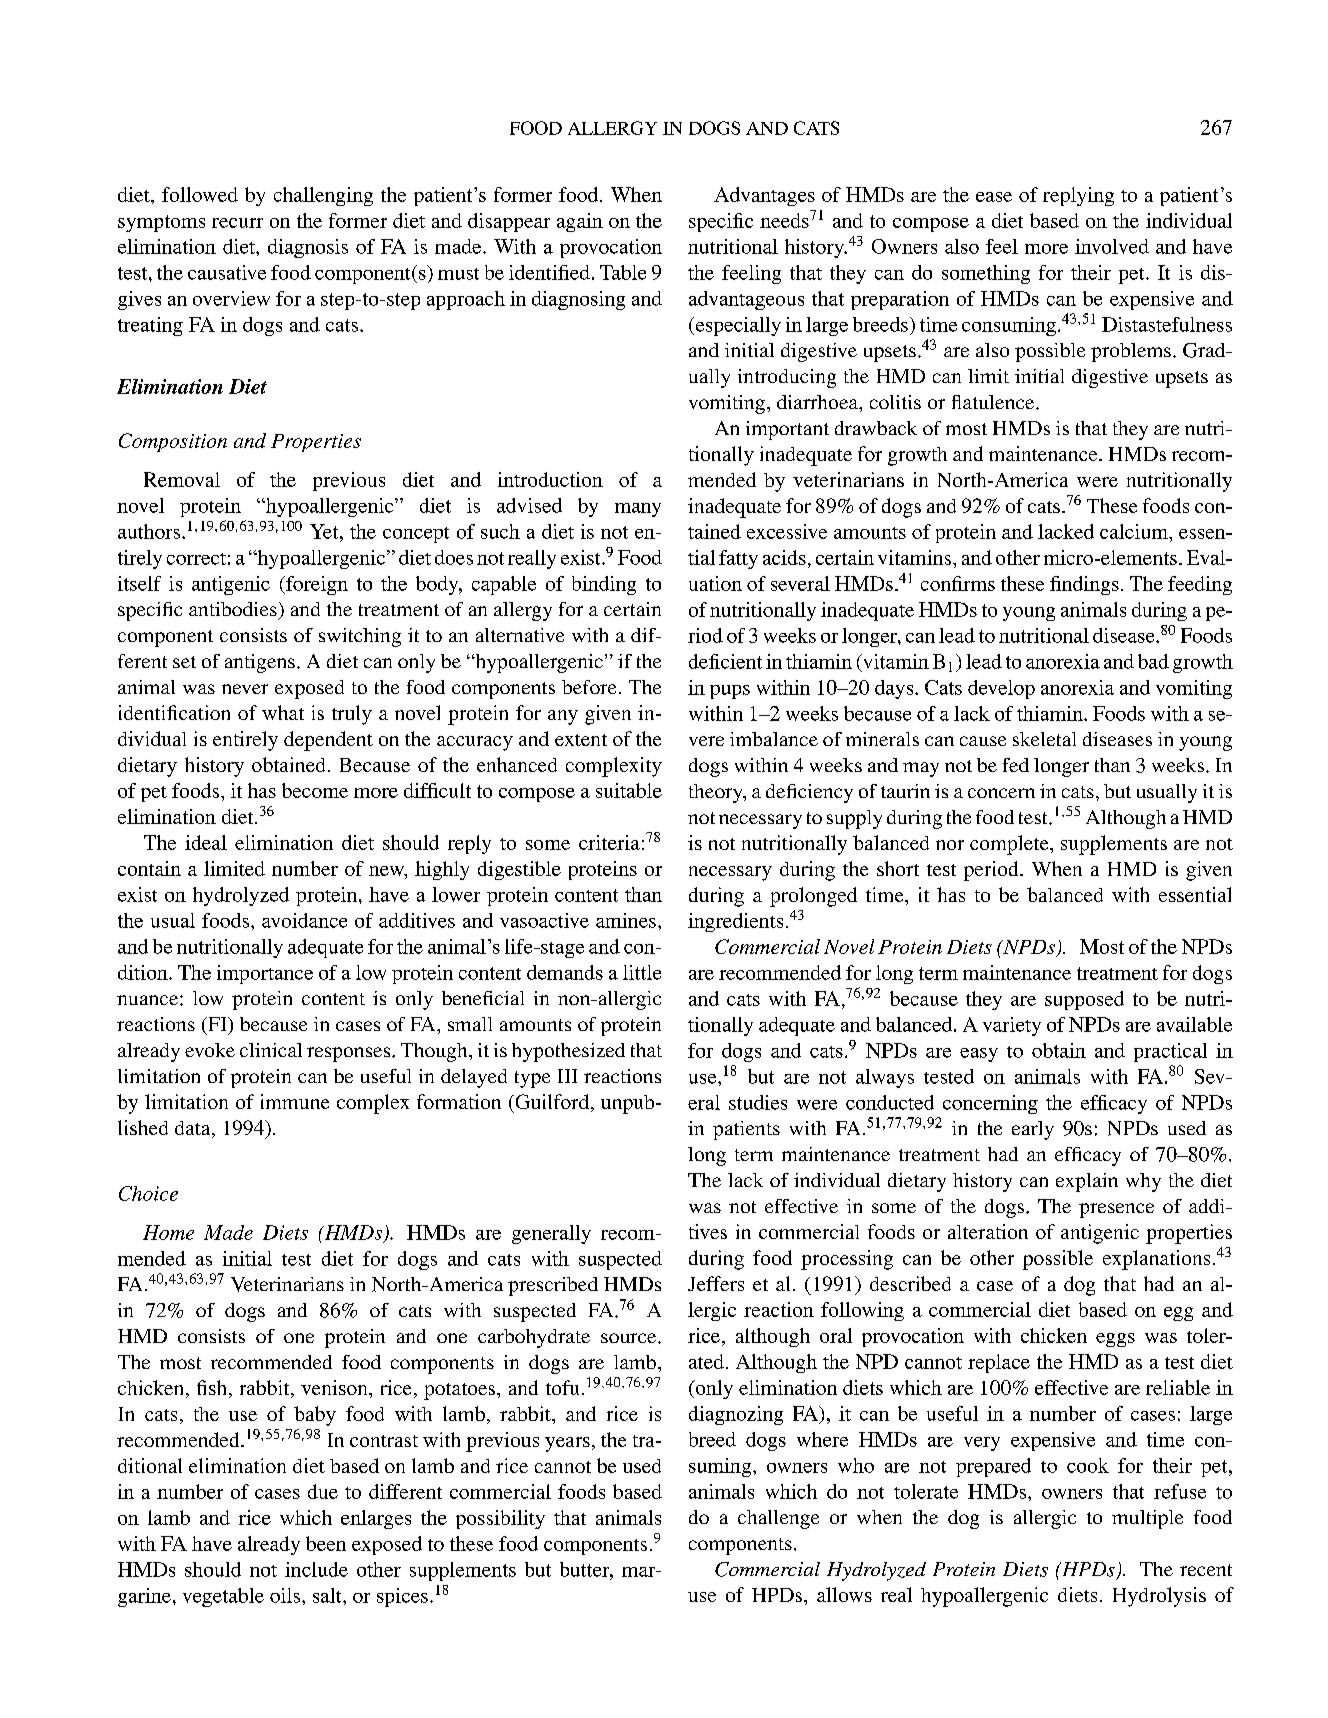 The height and width of the screenshot is (1718, 1328). What do you see at coordinates (580, 222) in the screenshot?
I see `again` at bounding box center [580, 222].
